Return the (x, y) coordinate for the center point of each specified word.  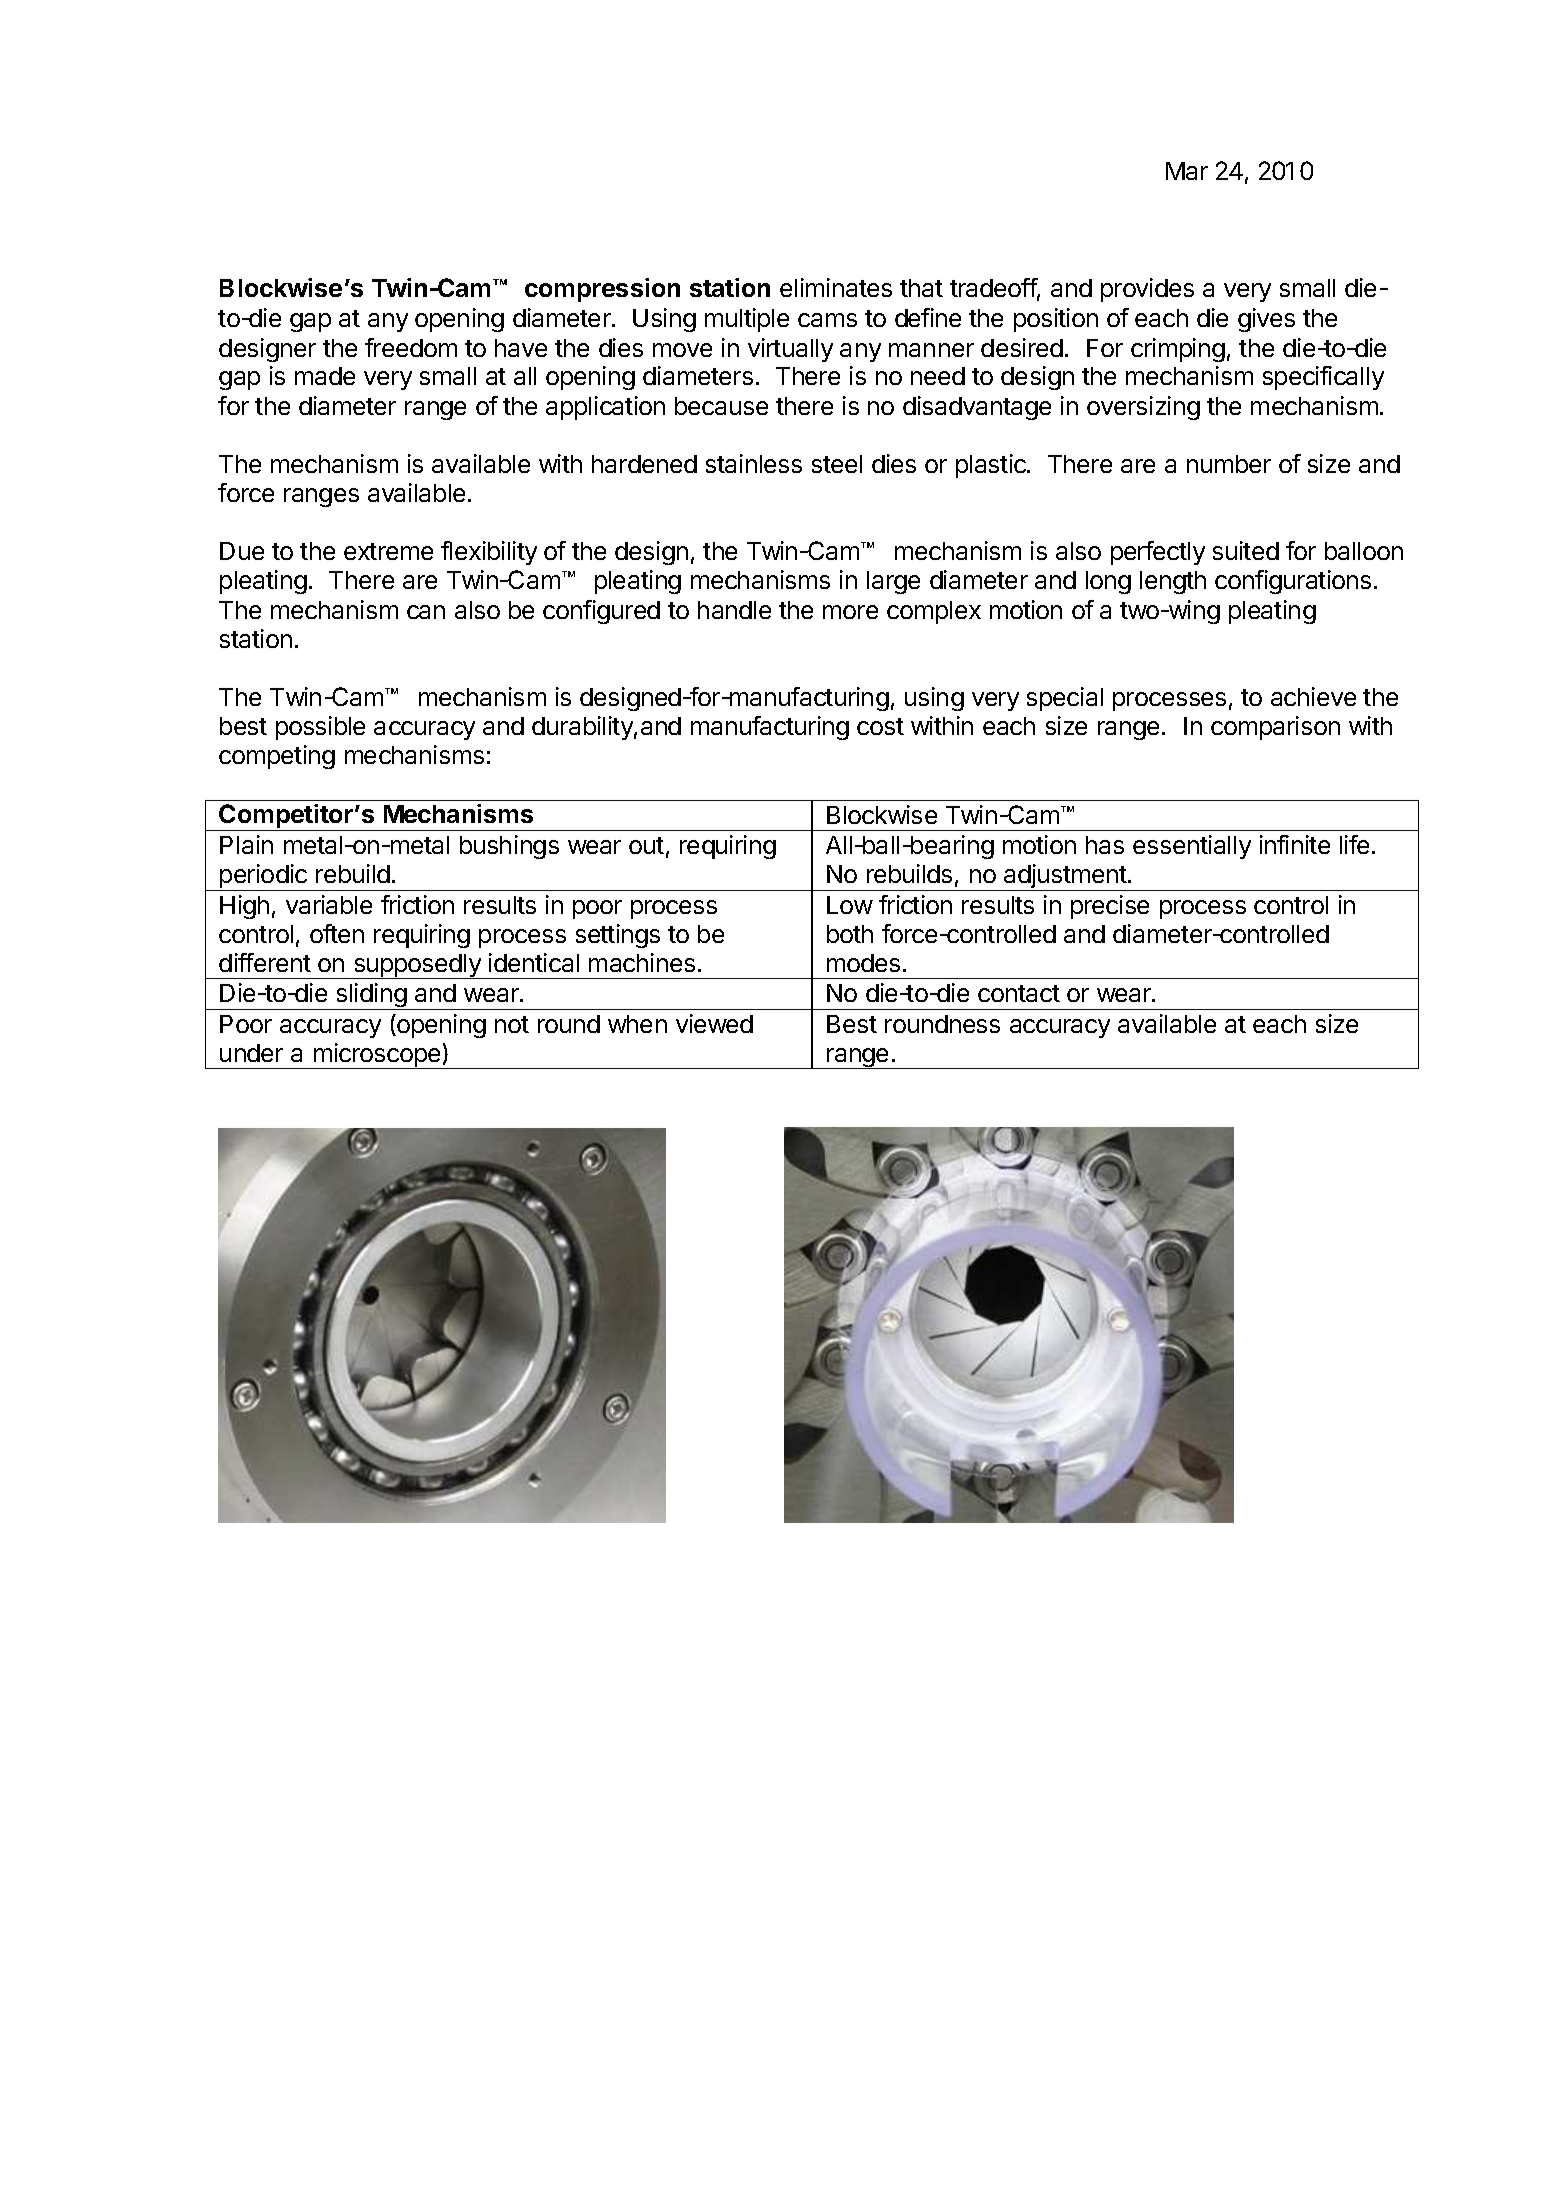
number (1229, 464)
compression (602, 290)
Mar (1187, 171)
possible (320, 728)
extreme (388, 551)
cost (880, 726)
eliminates (836, 287)
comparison (1275, 728)
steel (837, 464)
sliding (371, 996)
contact (1019, 993)
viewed (714, 1023)
